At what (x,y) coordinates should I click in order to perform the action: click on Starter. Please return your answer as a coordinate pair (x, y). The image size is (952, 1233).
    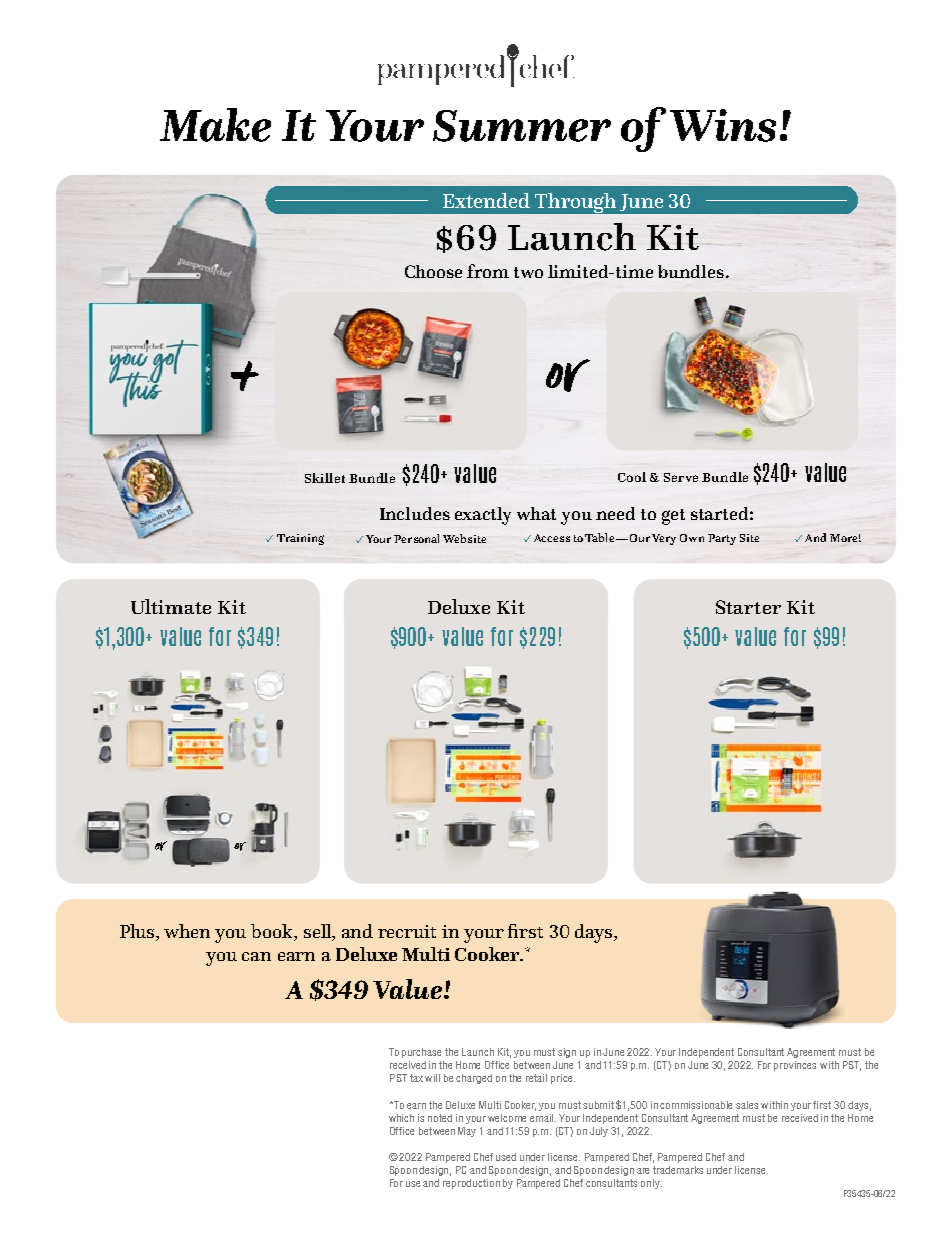
    Looking at the image, I should click on (748, 607).
